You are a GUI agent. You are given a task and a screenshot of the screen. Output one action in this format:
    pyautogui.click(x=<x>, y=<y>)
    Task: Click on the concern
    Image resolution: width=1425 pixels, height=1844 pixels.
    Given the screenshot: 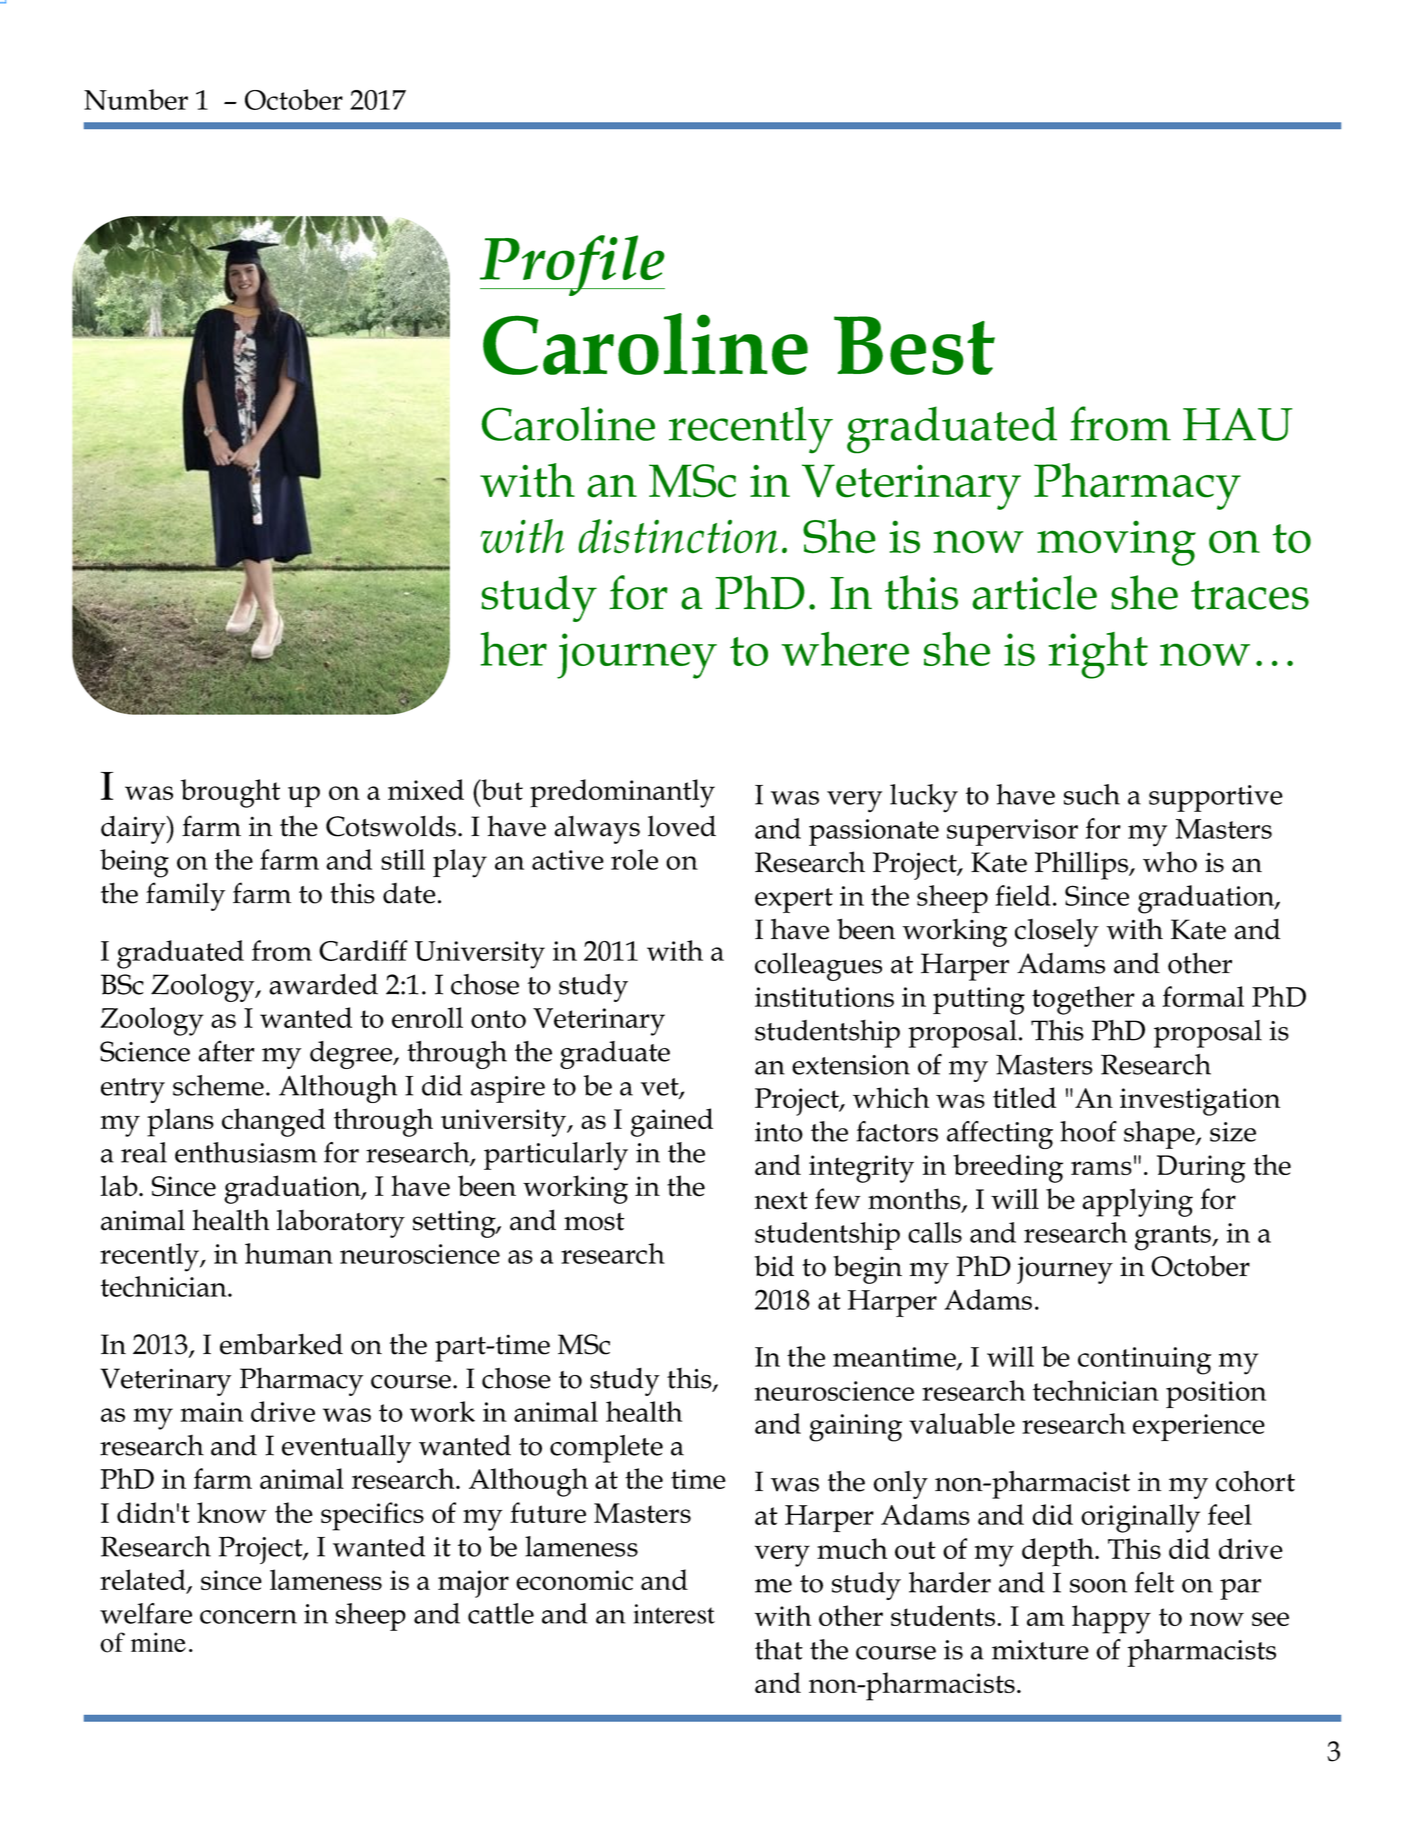 What is the action you would take?
    pyautogui.click(x=248, y=1617)
